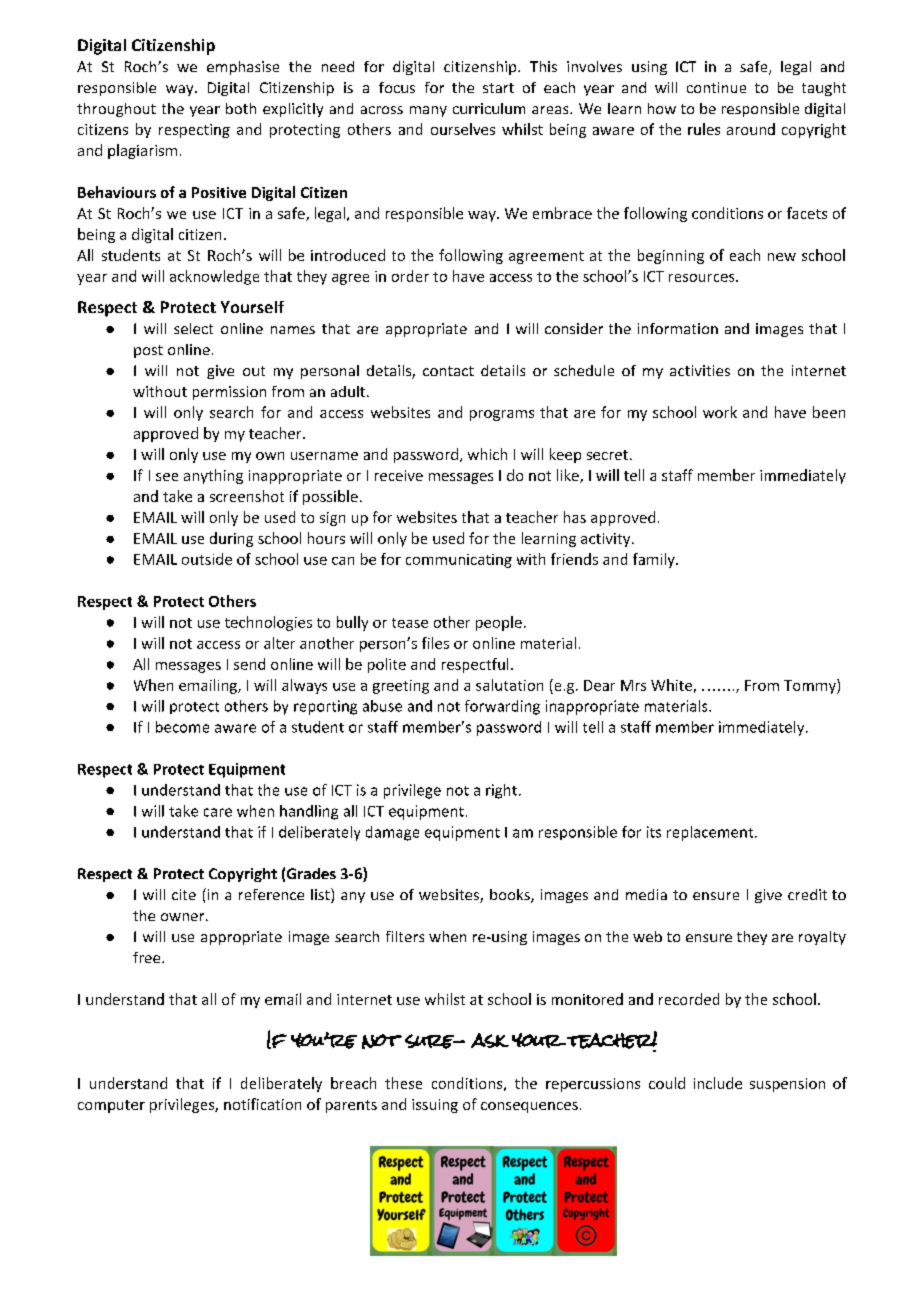 The image size is (924, 1308). I want to click on Tommy, so click(811, 686).
